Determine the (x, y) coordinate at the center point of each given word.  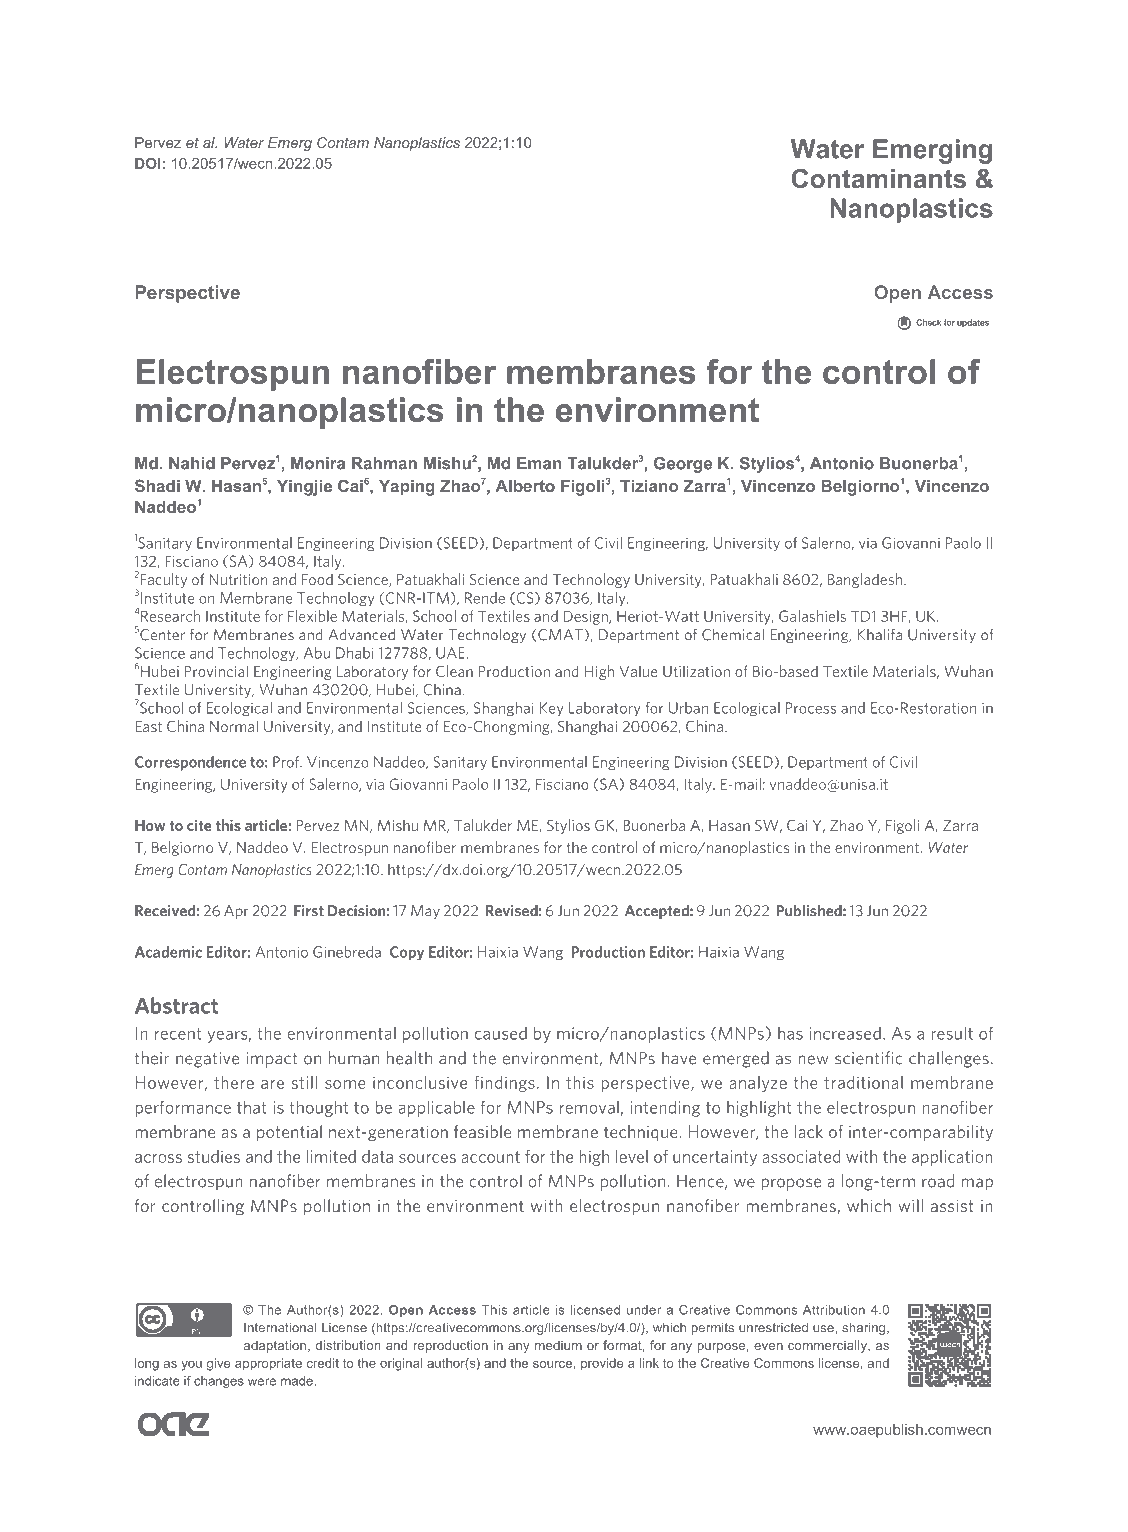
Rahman (384, 463)
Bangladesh (866, 580)
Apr (236, 912)
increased (845, 1033)
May (425, 912)
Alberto (525, 486)
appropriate (268, 1364)
